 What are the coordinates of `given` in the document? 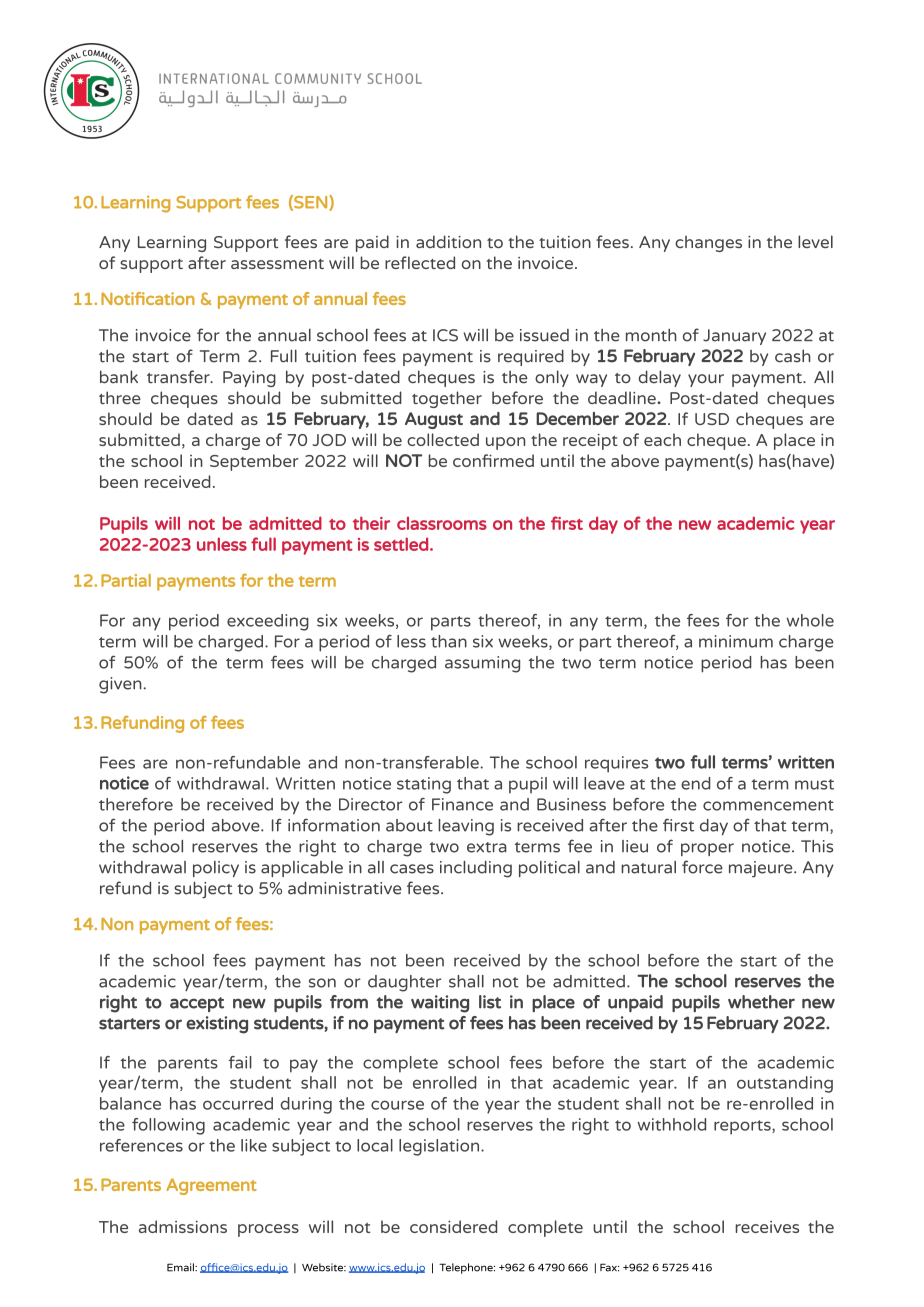 It's located at (120, 685).
